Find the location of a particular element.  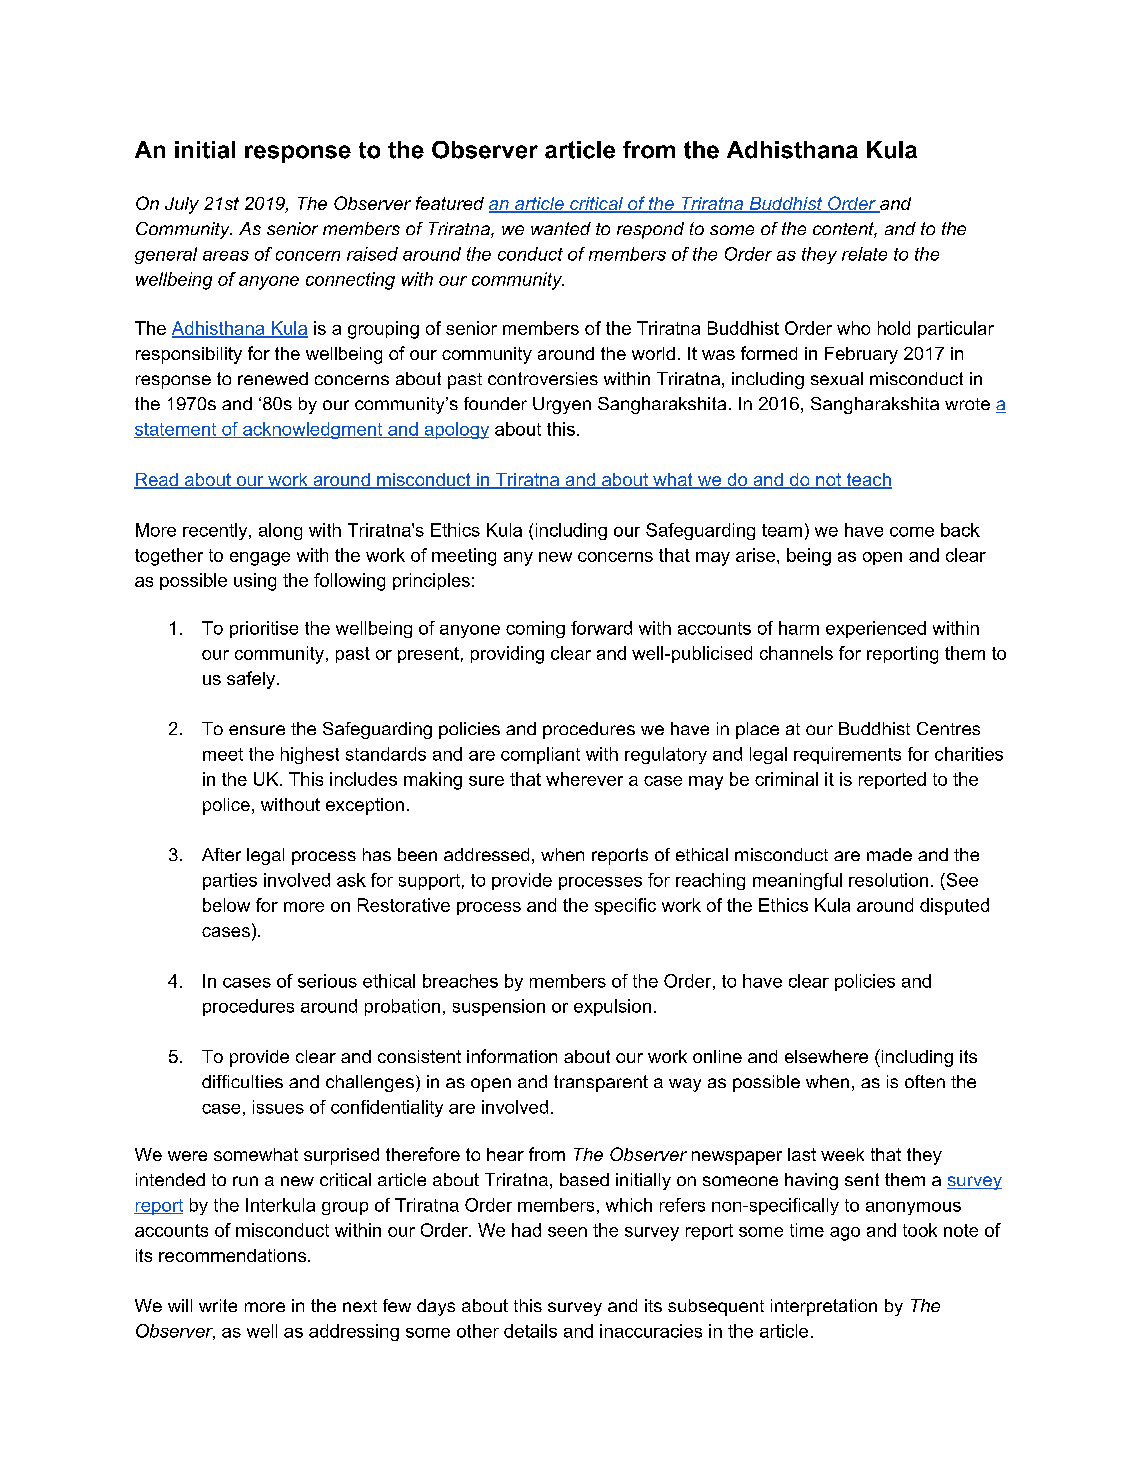

information is located at coordinates (512, 1056).
